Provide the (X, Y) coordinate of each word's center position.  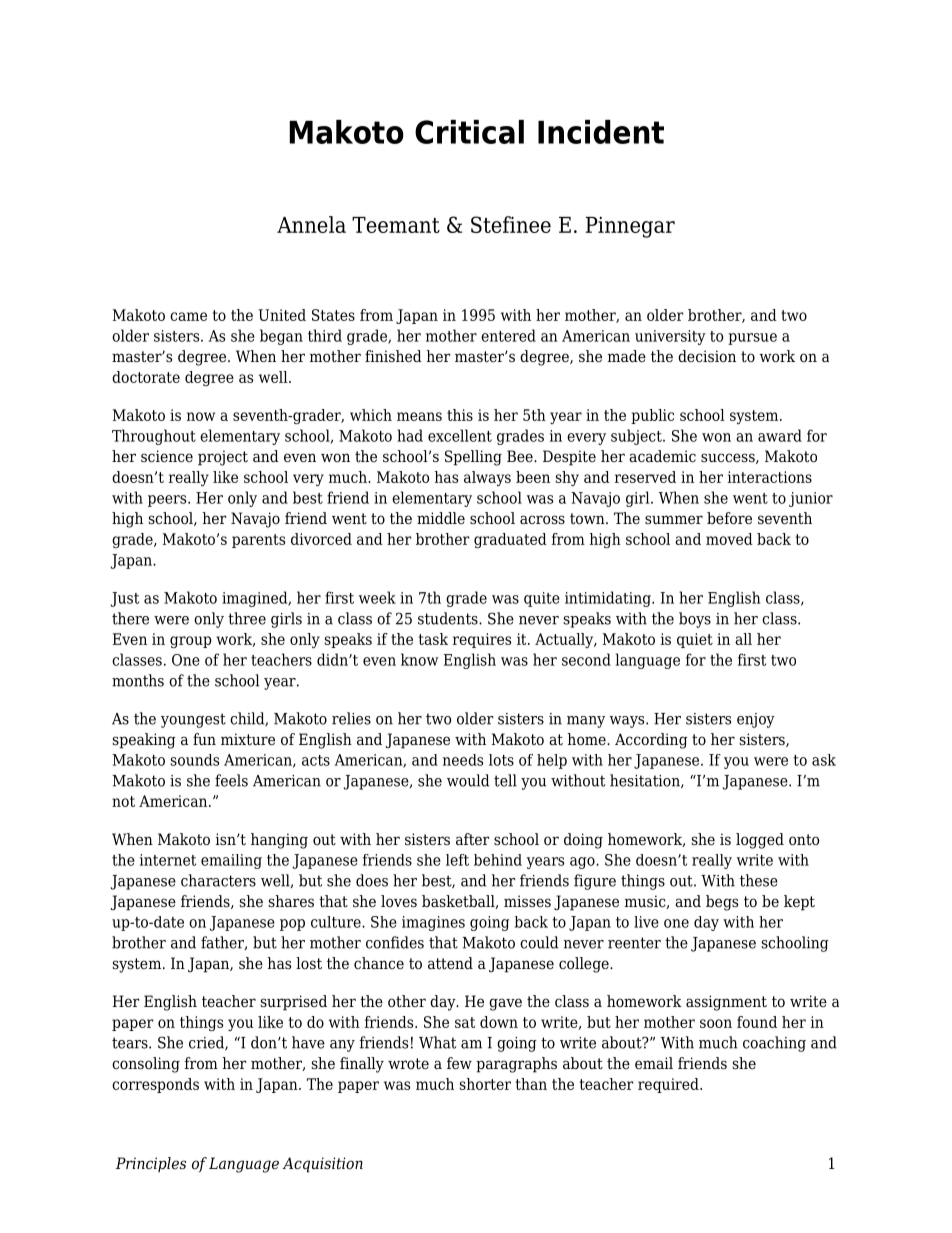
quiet (695, 640)
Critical (469, 132)
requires (482, 640)
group (191, 642)
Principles (151, 1164)
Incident (601, 132)
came (188, 316)
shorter (485, 1084)
